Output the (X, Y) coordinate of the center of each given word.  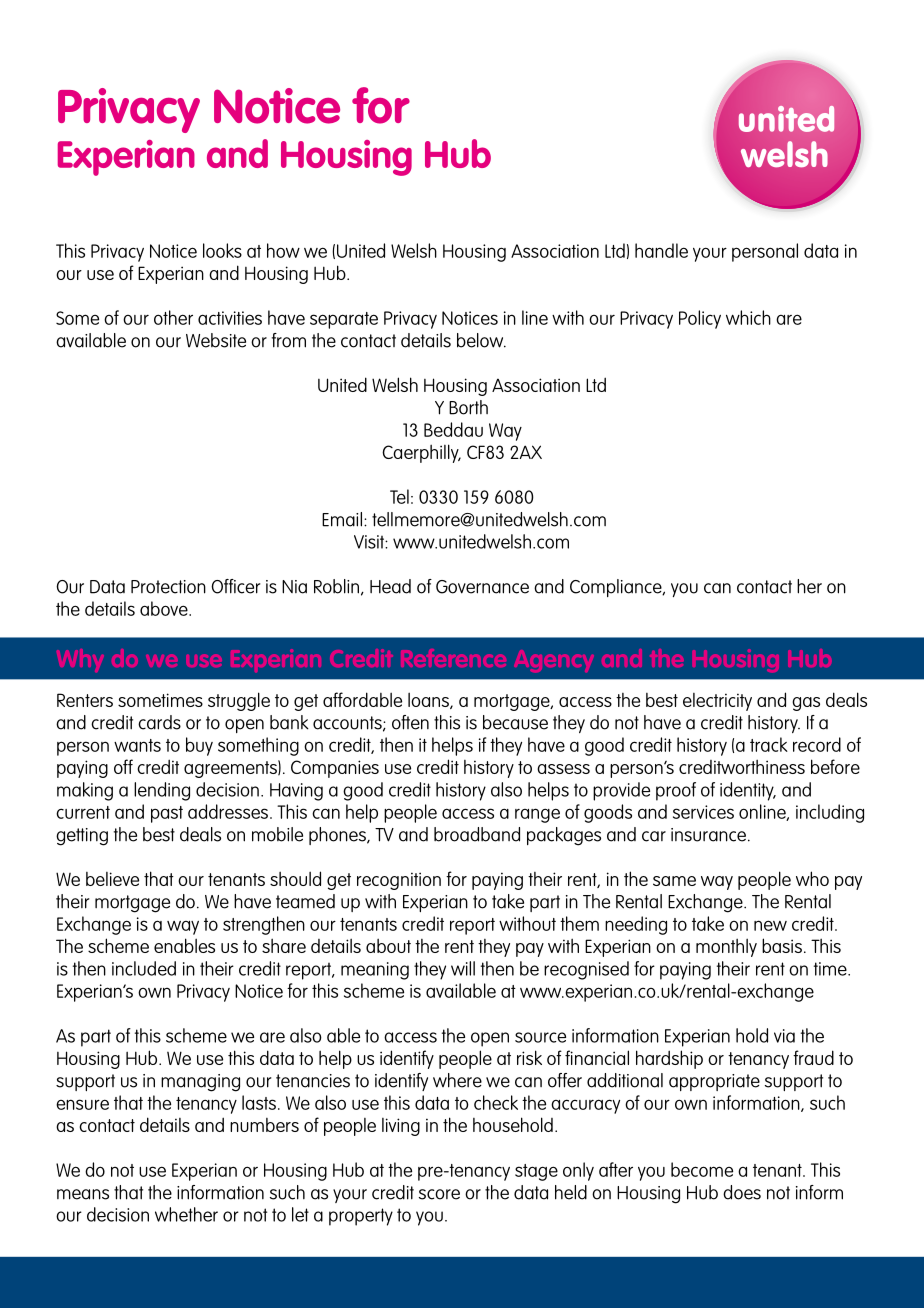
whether (186, 1214)
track (769, 744)
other (173, 317)
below (481, 340)
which (748, 317)
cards (159, 722)
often (410, 722)
